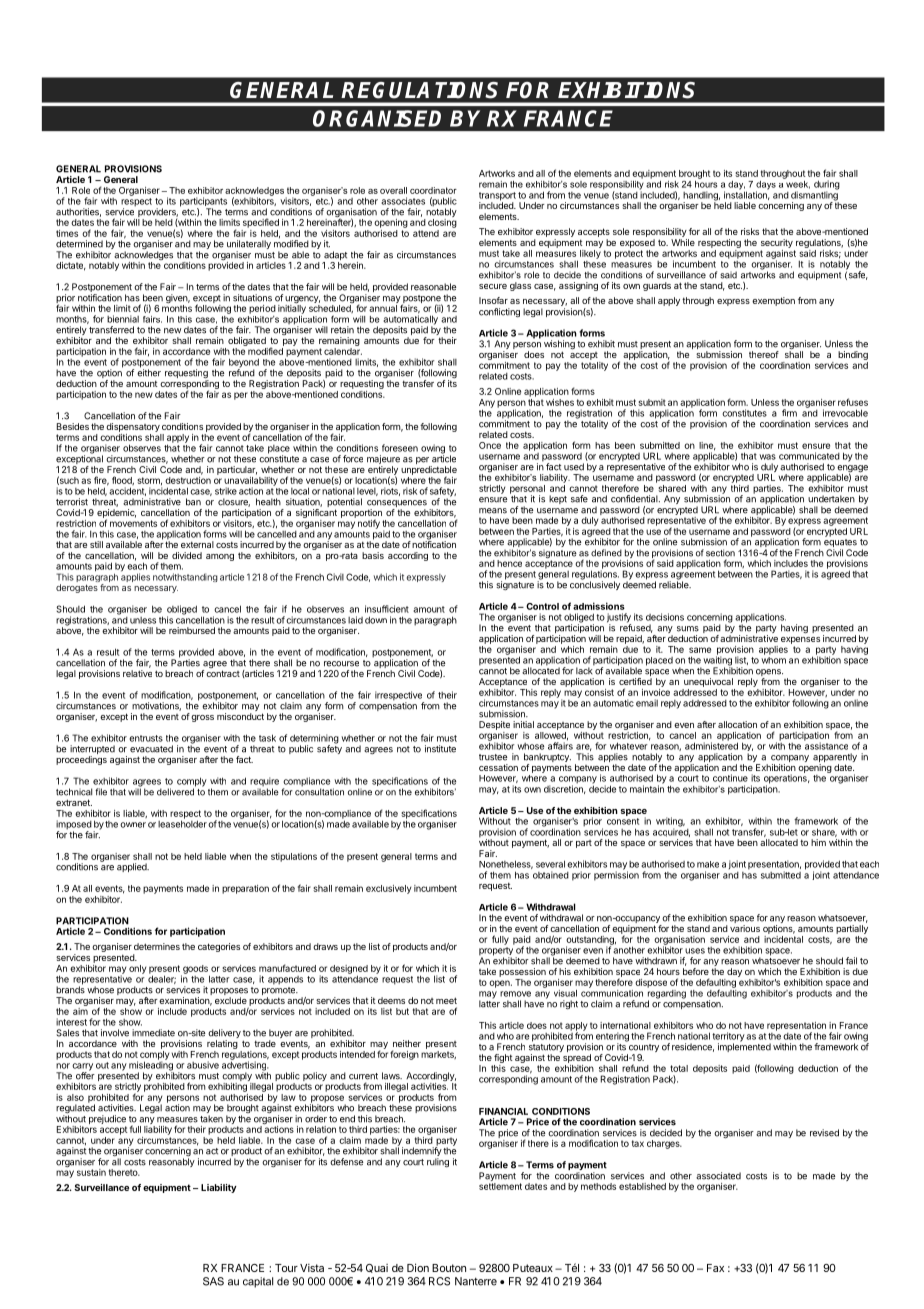 This screenshot has width=924, height=1309. Describe the element at coordinates (79, 244) in the screenshot. I see `determined` at that location.
